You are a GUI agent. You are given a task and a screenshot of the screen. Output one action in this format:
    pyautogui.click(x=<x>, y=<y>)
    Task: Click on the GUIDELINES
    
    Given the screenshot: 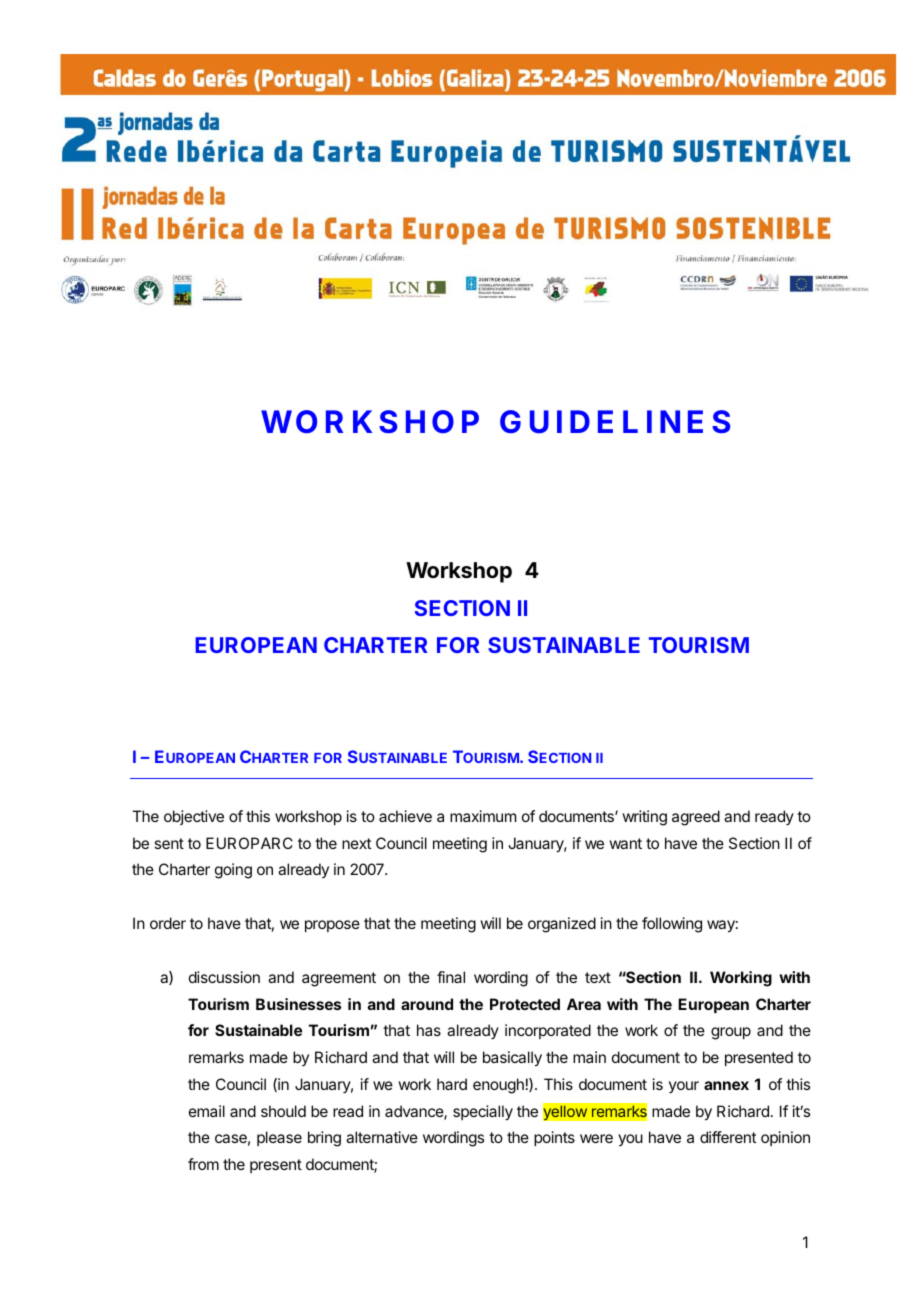 What is the action you would take?
    pyautogui.click(x=615, y=422)
